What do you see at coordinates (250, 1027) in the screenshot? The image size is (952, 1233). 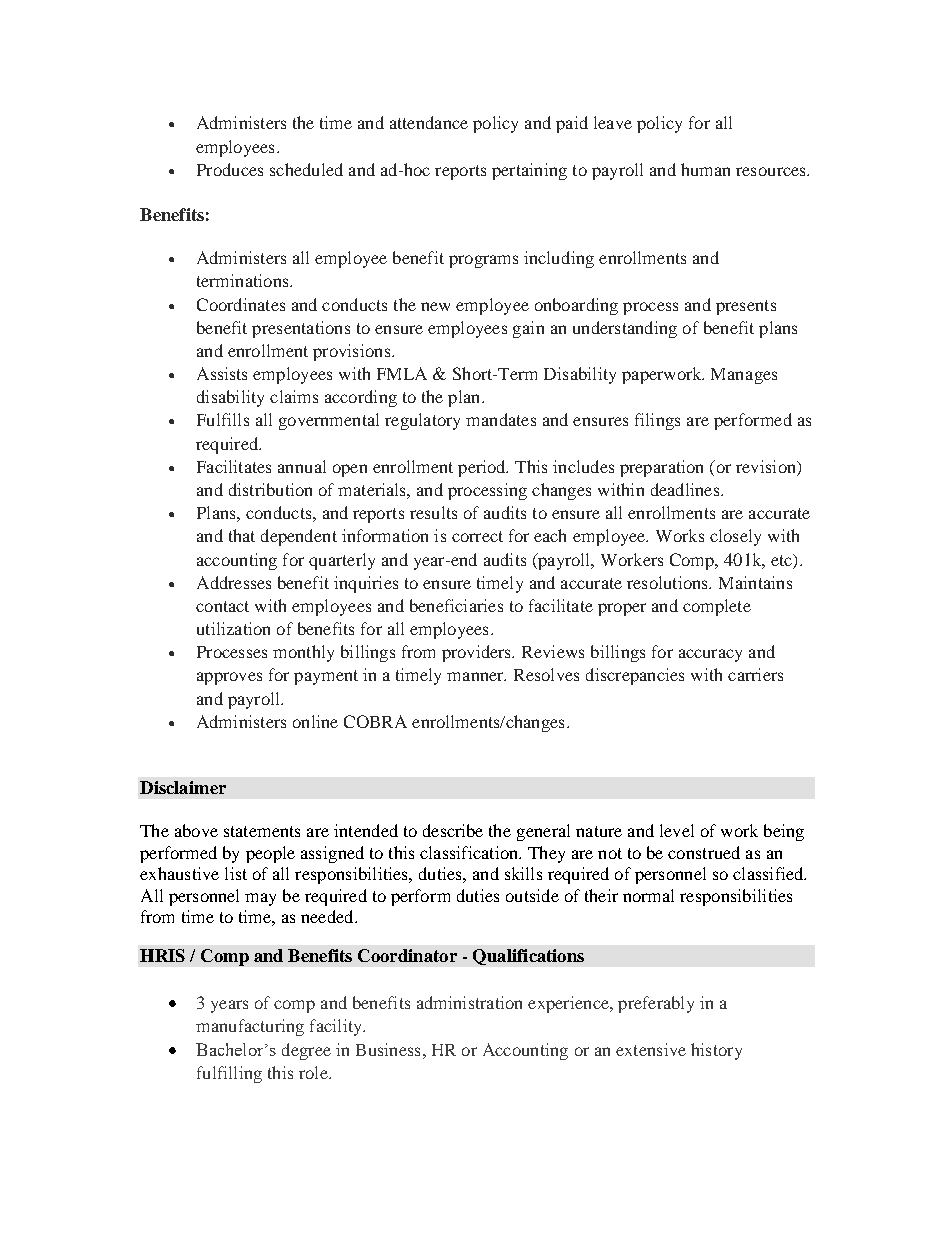 I see `manufacturing` at bounding box center [250, 1027].
